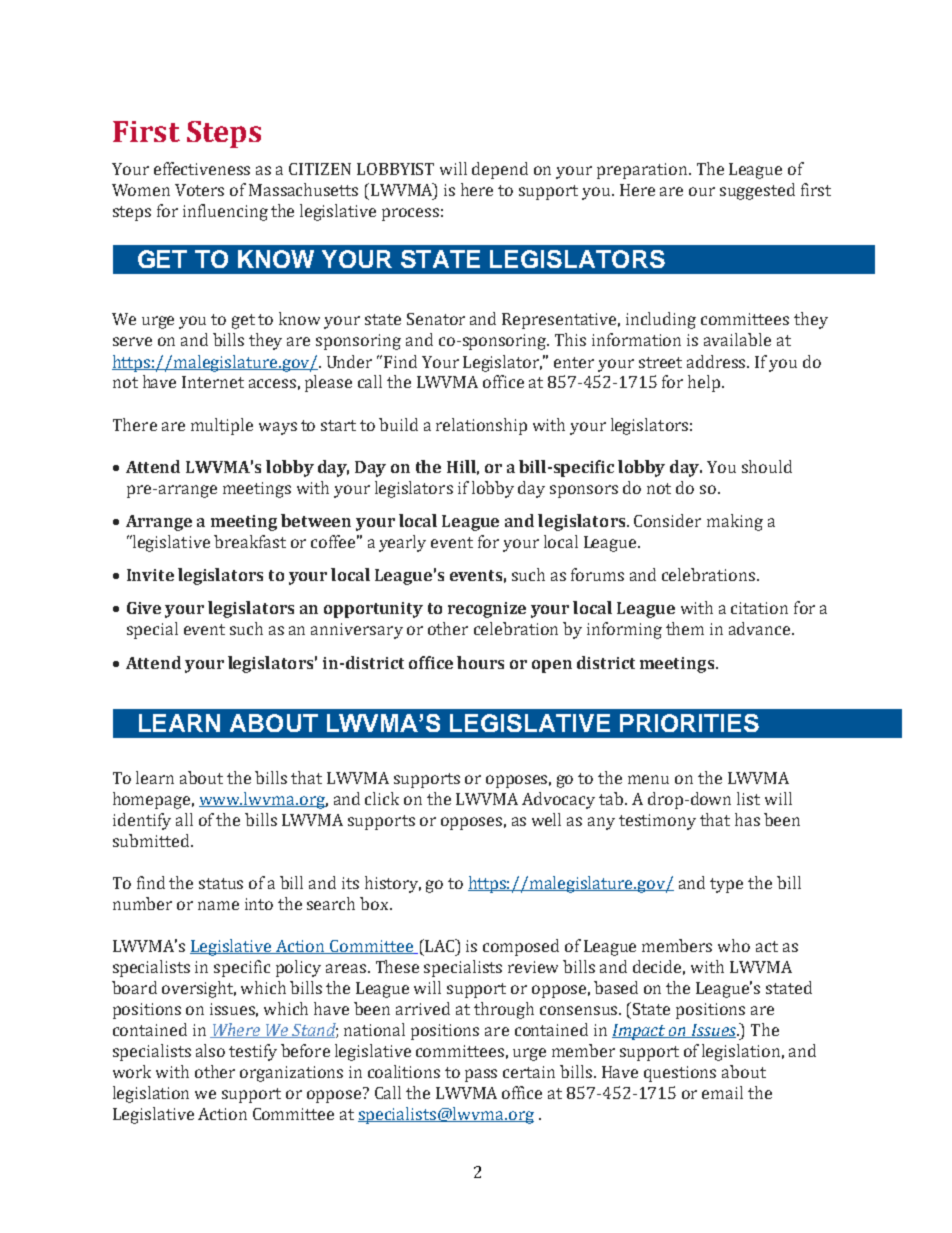 This document has height=1233, width=952. I want to click on depend, so click(500, 170).
